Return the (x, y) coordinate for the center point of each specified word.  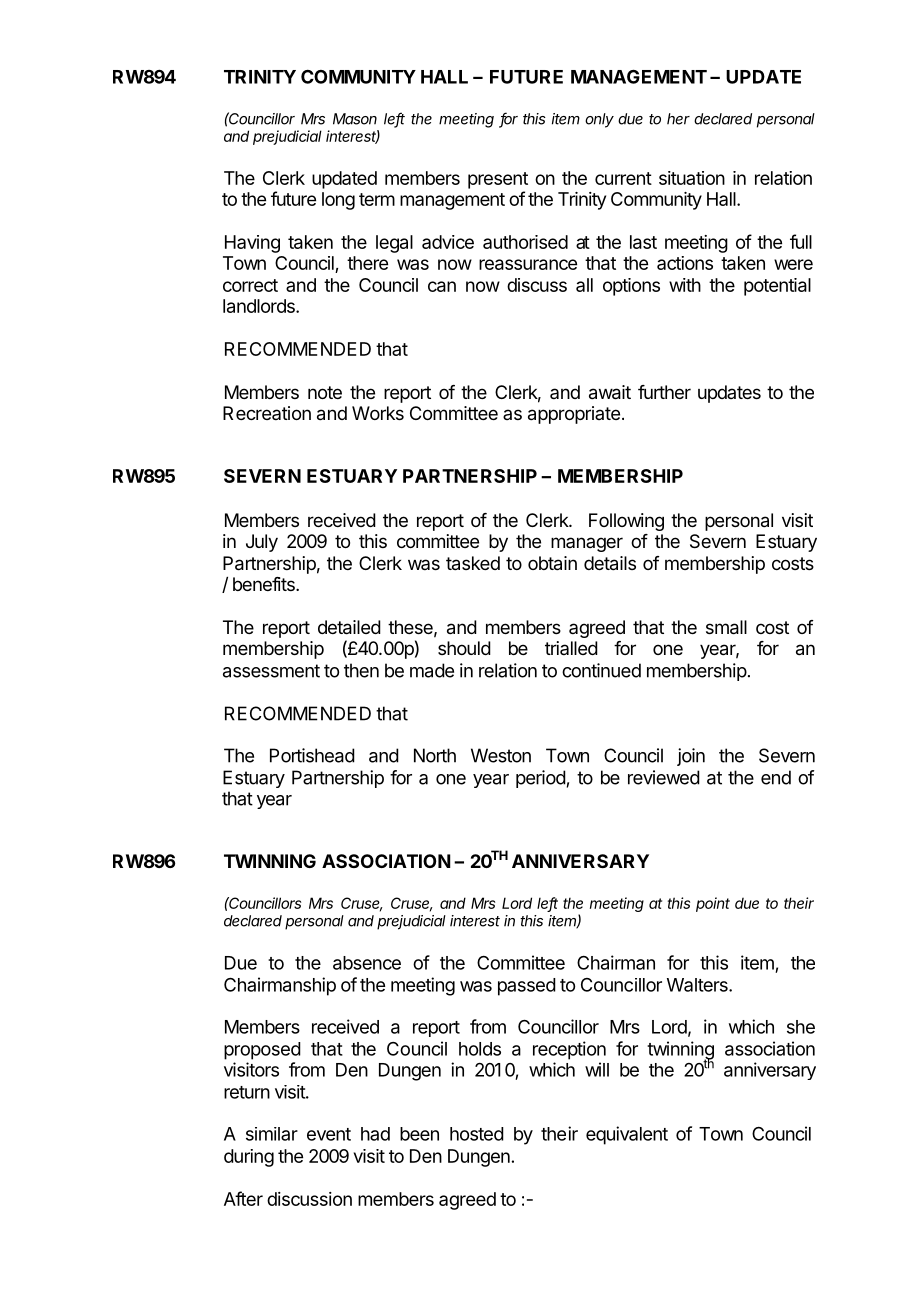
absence (367, 963)
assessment (271, 671)
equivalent (627, 1135)
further (664, 392)
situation (692, 178)
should (464, 648)
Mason (355, 119)
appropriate (574, 415)
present (498, 180)
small (726, 627)
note (325, 392)
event (329, 1134)
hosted (477, 1134)
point (713, 904)
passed (527, 987)
